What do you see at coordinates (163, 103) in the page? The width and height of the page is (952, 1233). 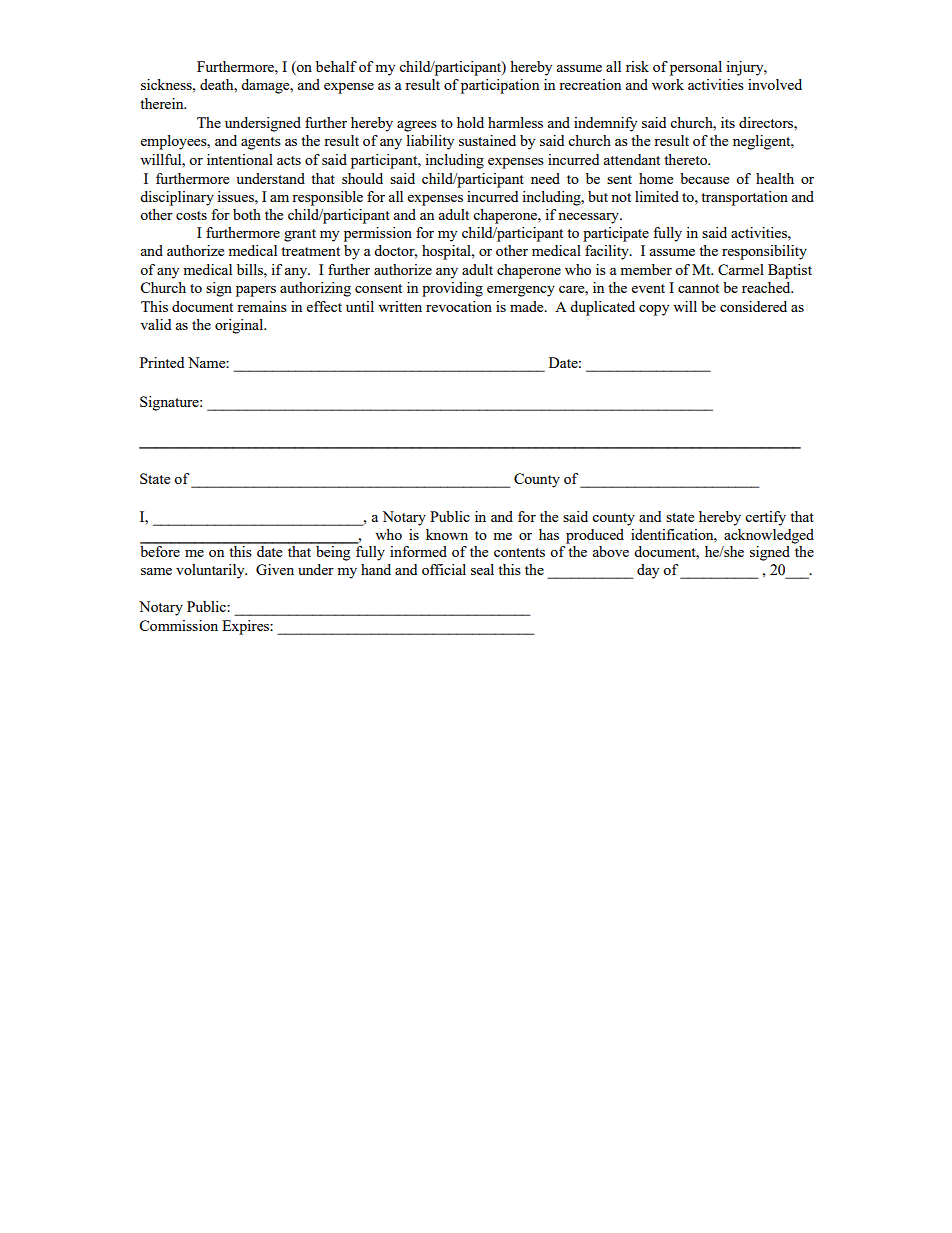 I see `therein` at bounding box center [163, 103].
